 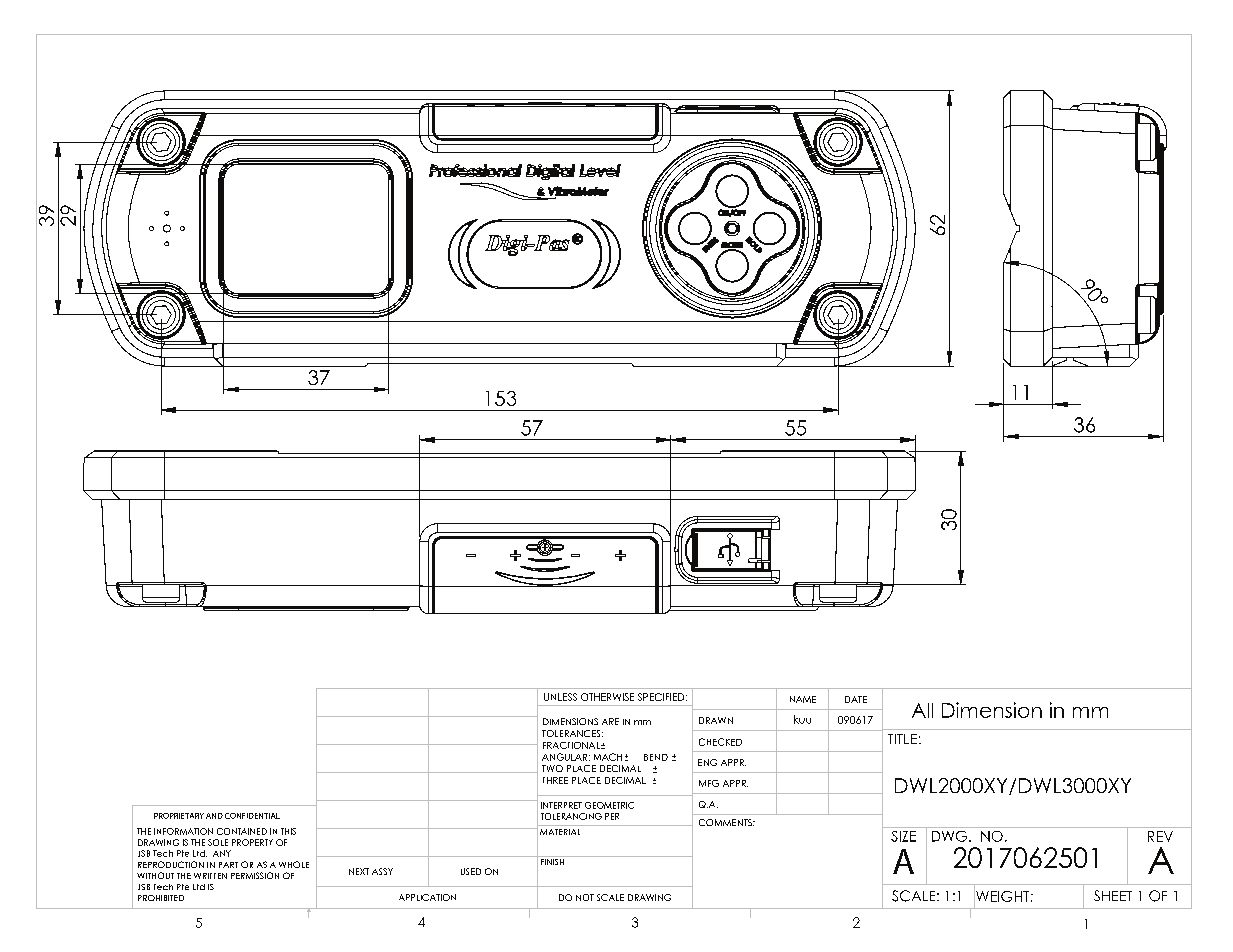 What do you see at coordinates (609, 805) in the screenshot?
I see `GEOMETRIC` at bounding box center [609, 805].
